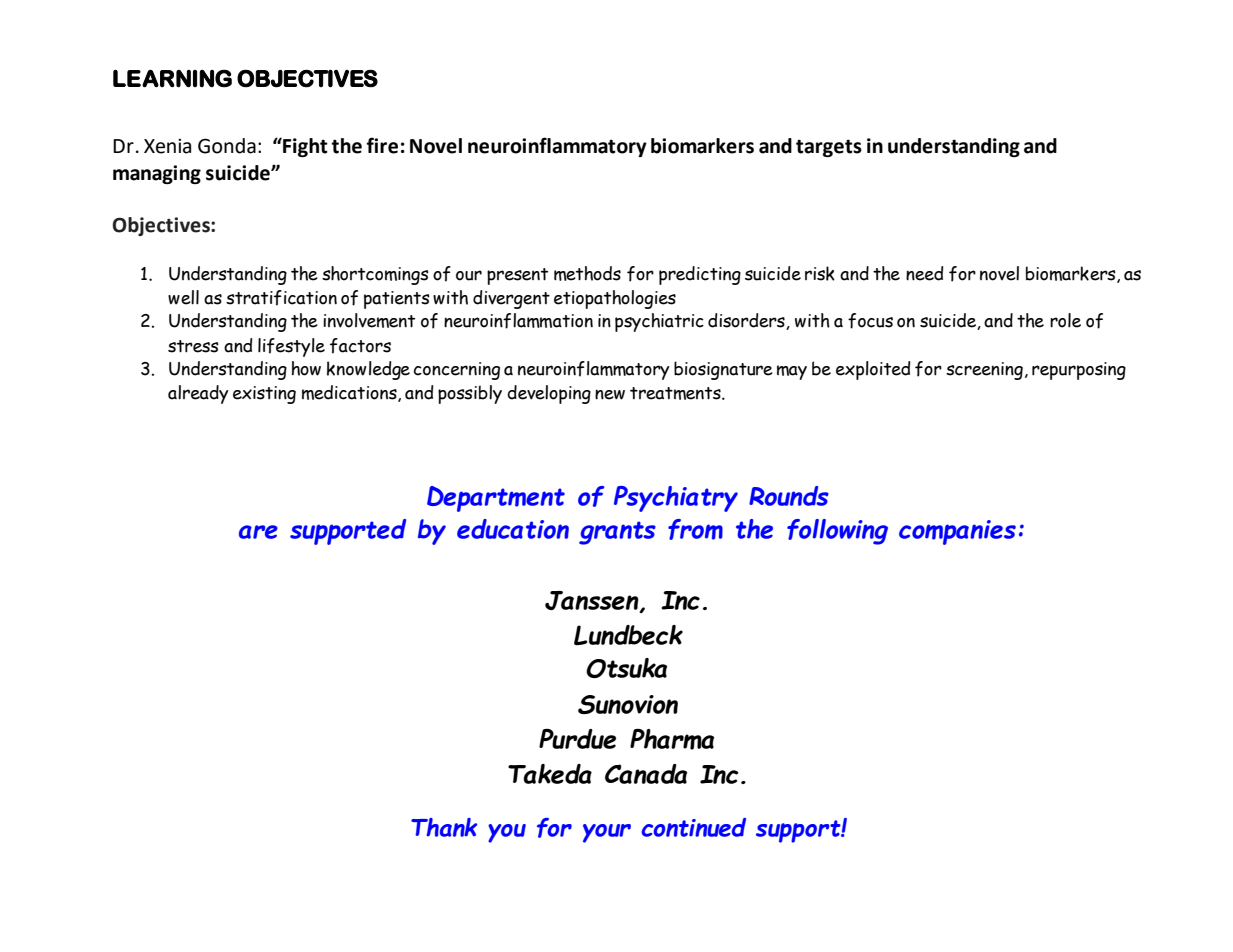 The image size is (1233, 952). What do you see at coordinates (577, 739) in the screenshot?
I see `Purdue` at bounding box center [577, 739].
